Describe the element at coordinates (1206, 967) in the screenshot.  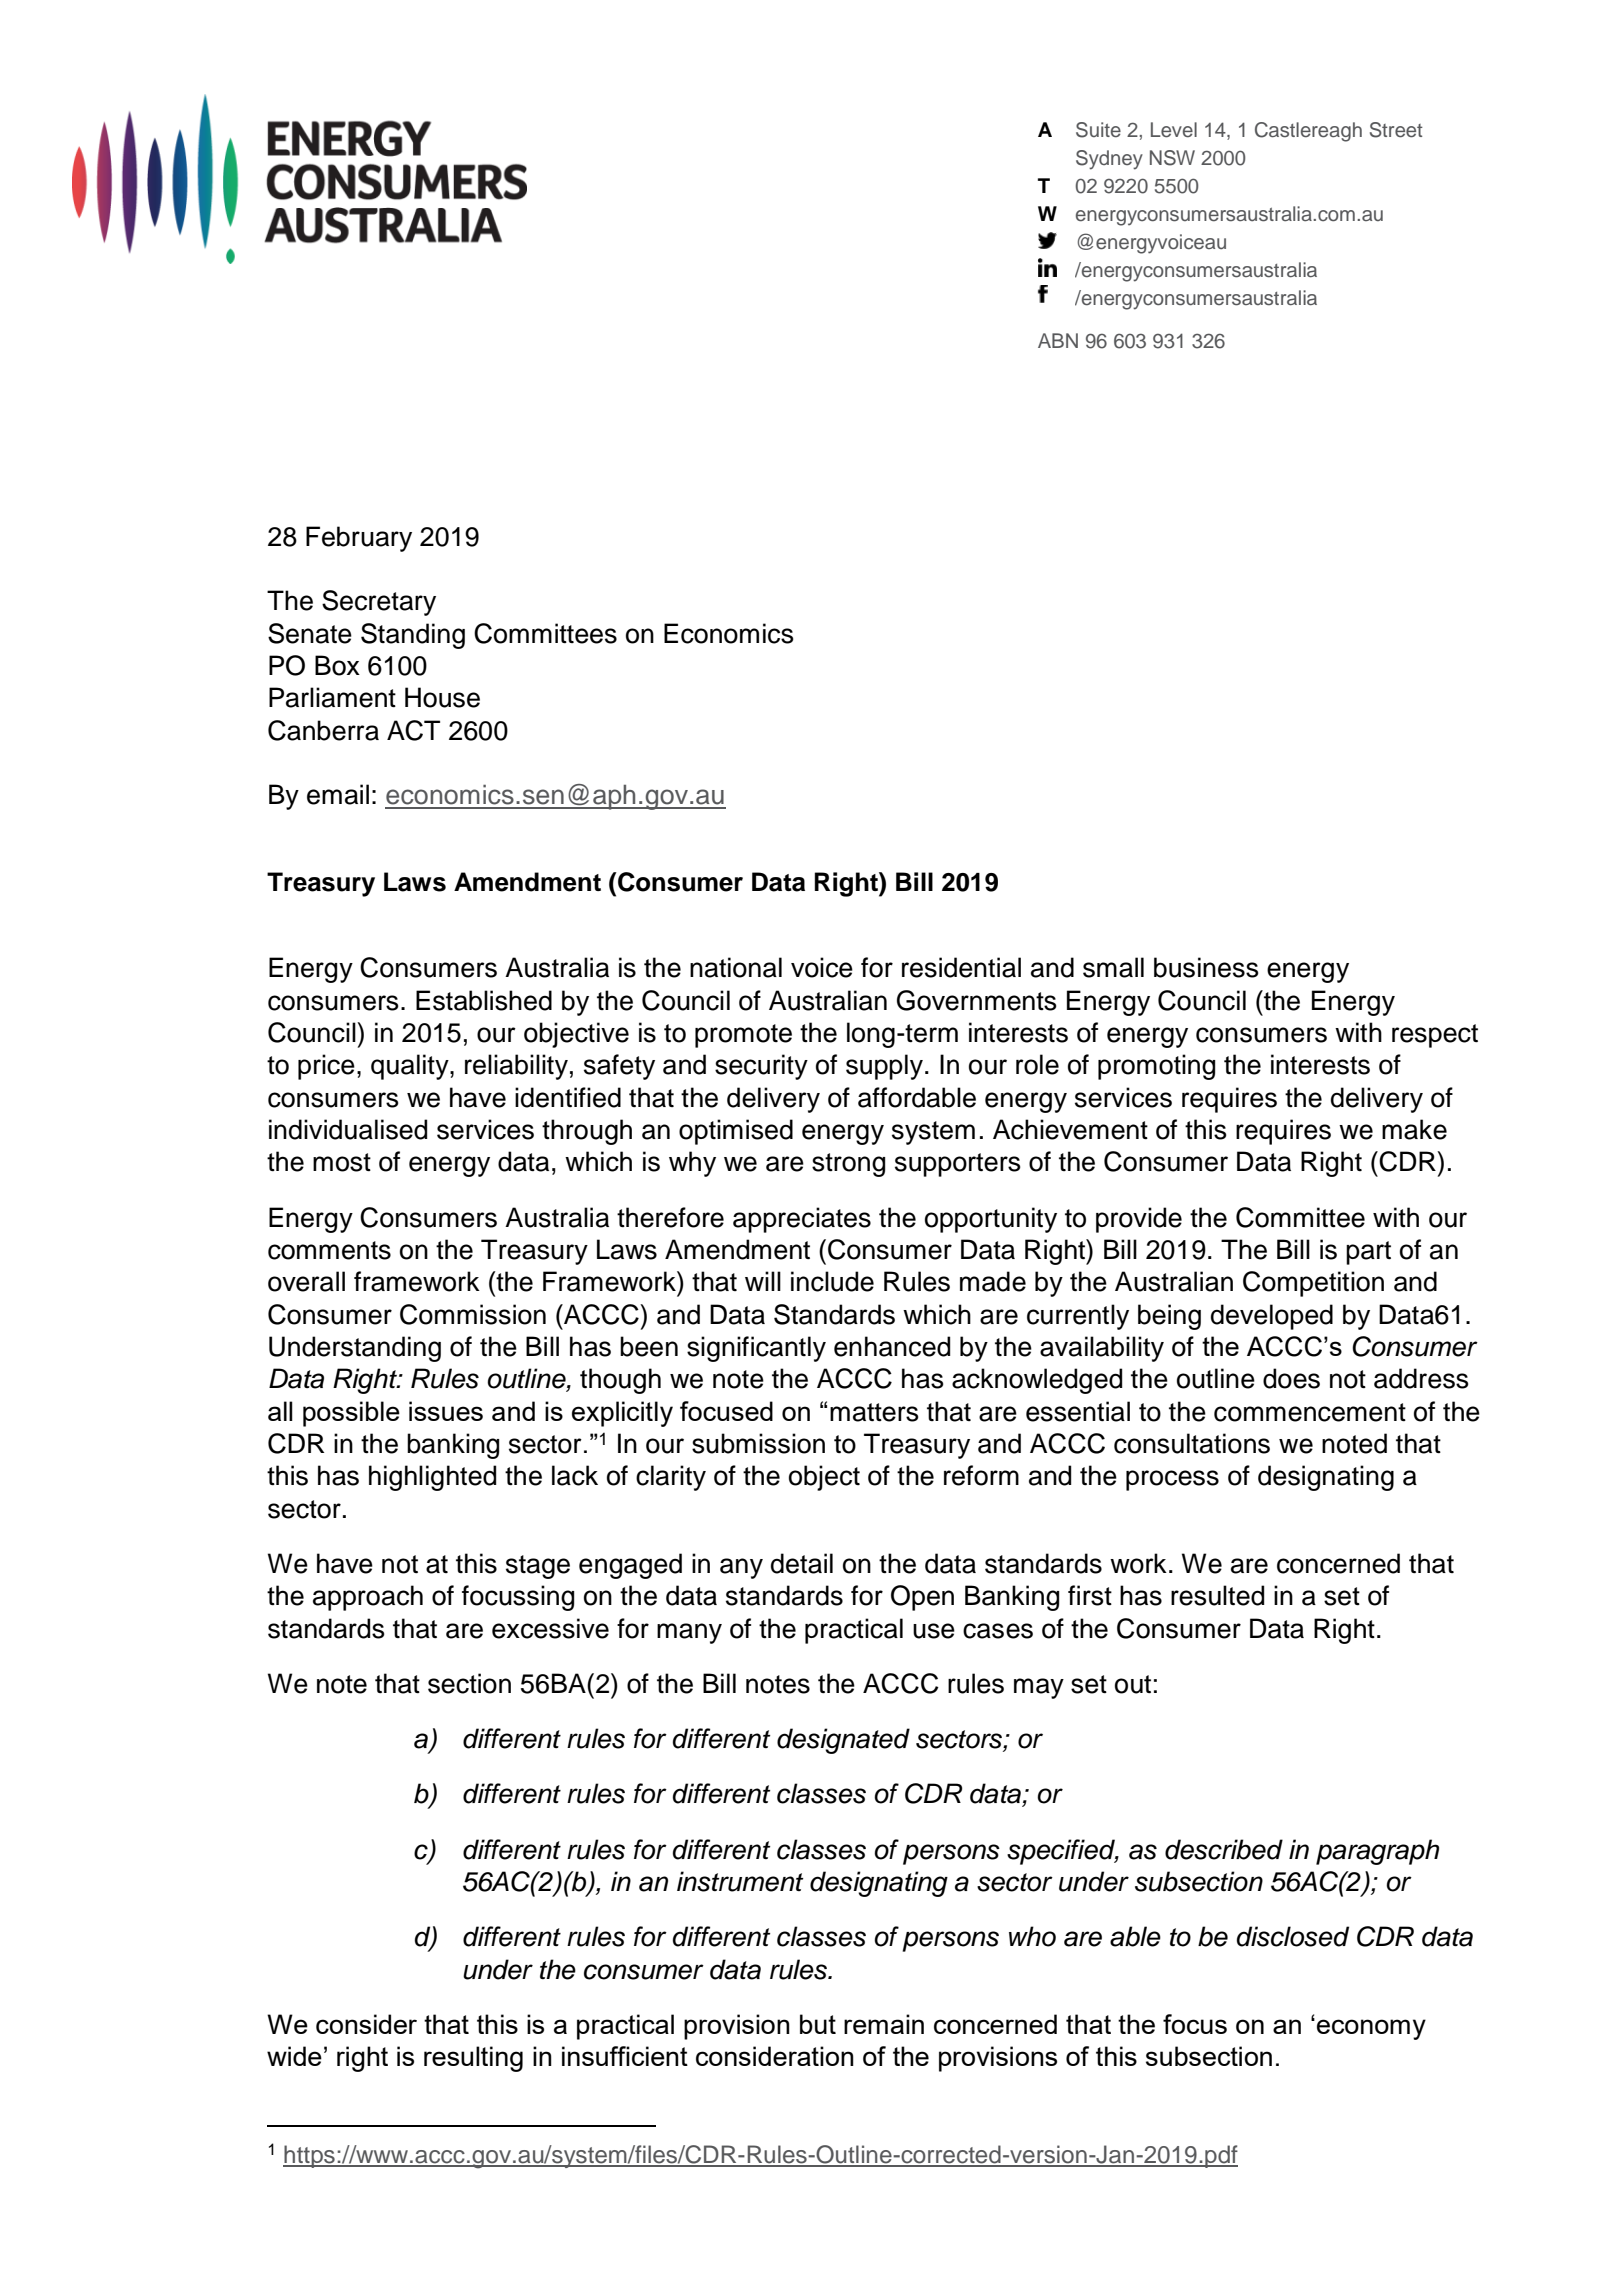
I see `business` at that location.
